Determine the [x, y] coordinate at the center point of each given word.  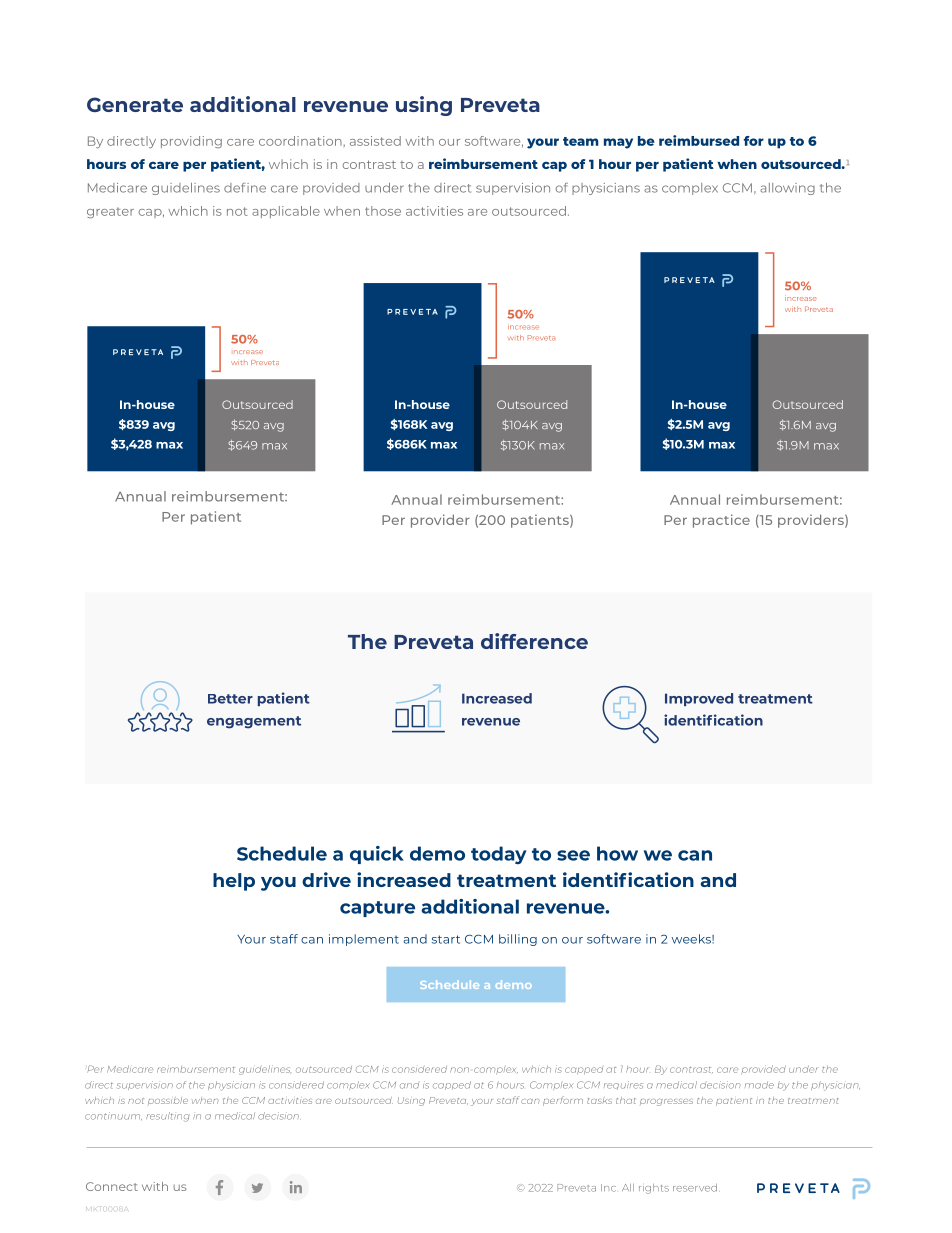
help [234, 882]
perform [563, 1101]
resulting [168, 1117]
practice [721, 521]
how [617, 853]
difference [534, 641]
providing [191, 142]
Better [230, 699]
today [499, 855]
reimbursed [699, 140]
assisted [375, 141]
